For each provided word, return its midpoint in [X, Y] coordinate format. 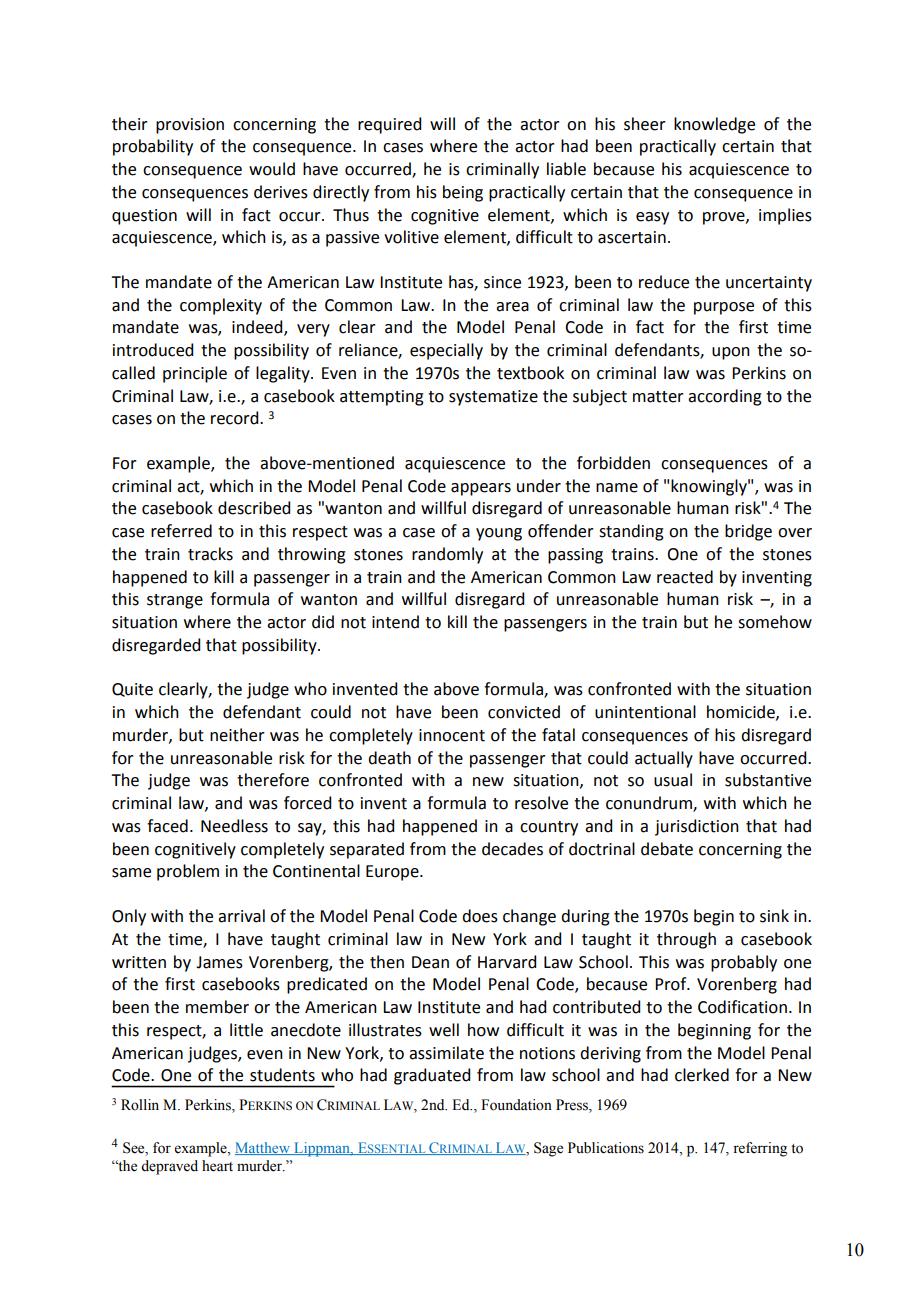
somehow [775, 622]
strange [175, 601]
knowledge [714, 125]
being [463, 193]
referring [760, 1149]
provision [190, 126]
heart [217, 1166]
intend [395, 622]
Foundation [516, 1105]
